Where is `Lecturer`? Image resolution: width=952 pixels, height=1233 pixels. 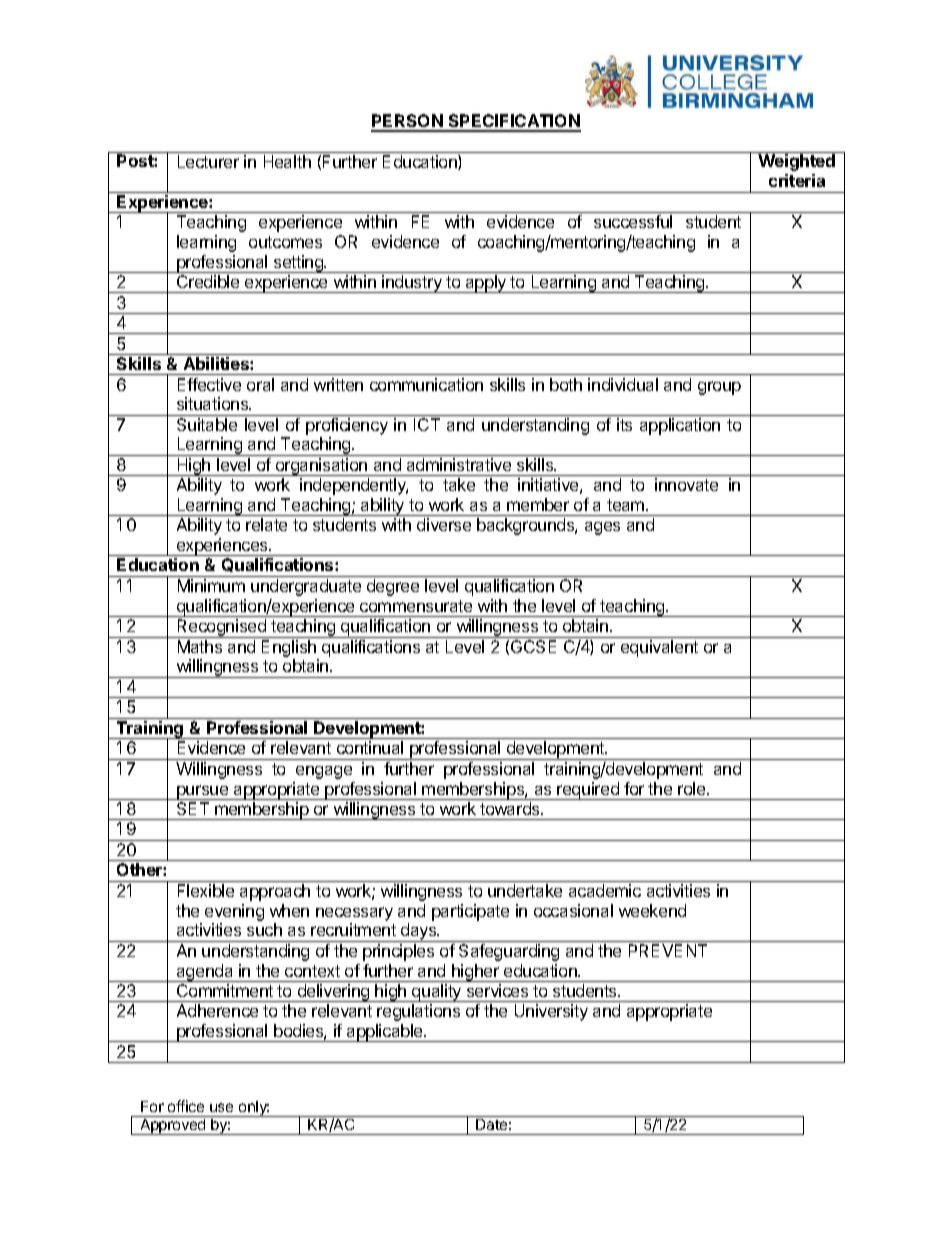 Lecturer is located at coordinates (208, 161).
